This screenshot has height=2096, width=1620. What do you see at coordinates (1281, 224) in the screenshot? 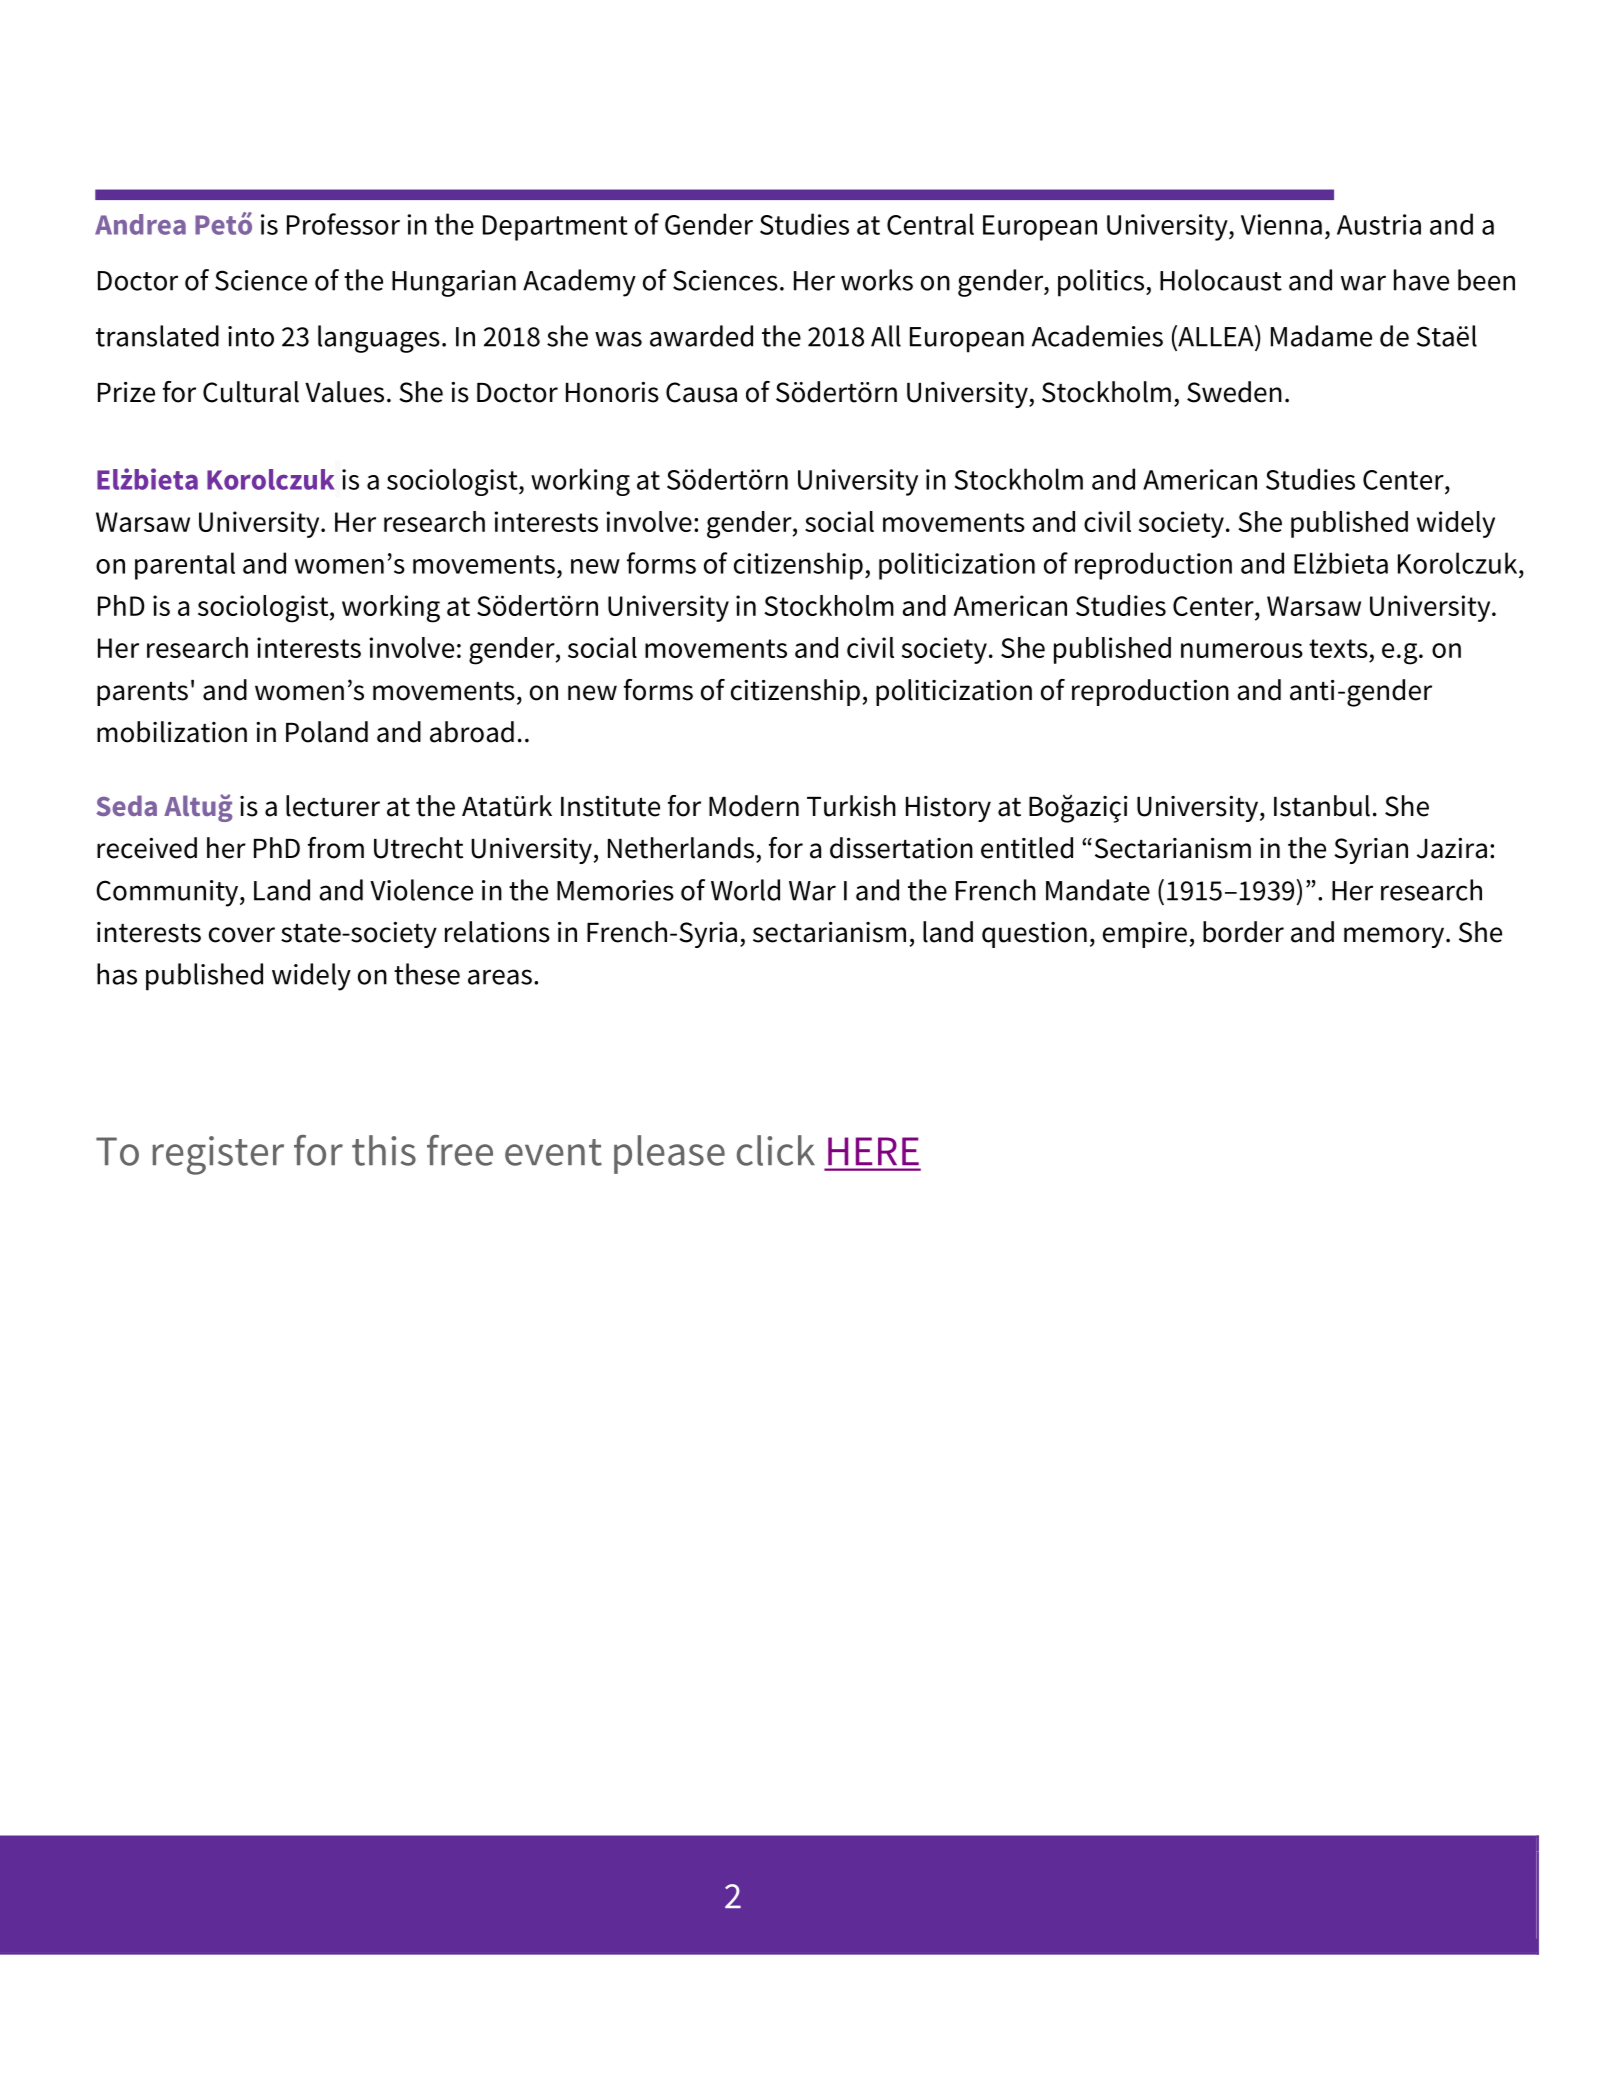
I see `Vienna` at bounding box center [1281, 224].
